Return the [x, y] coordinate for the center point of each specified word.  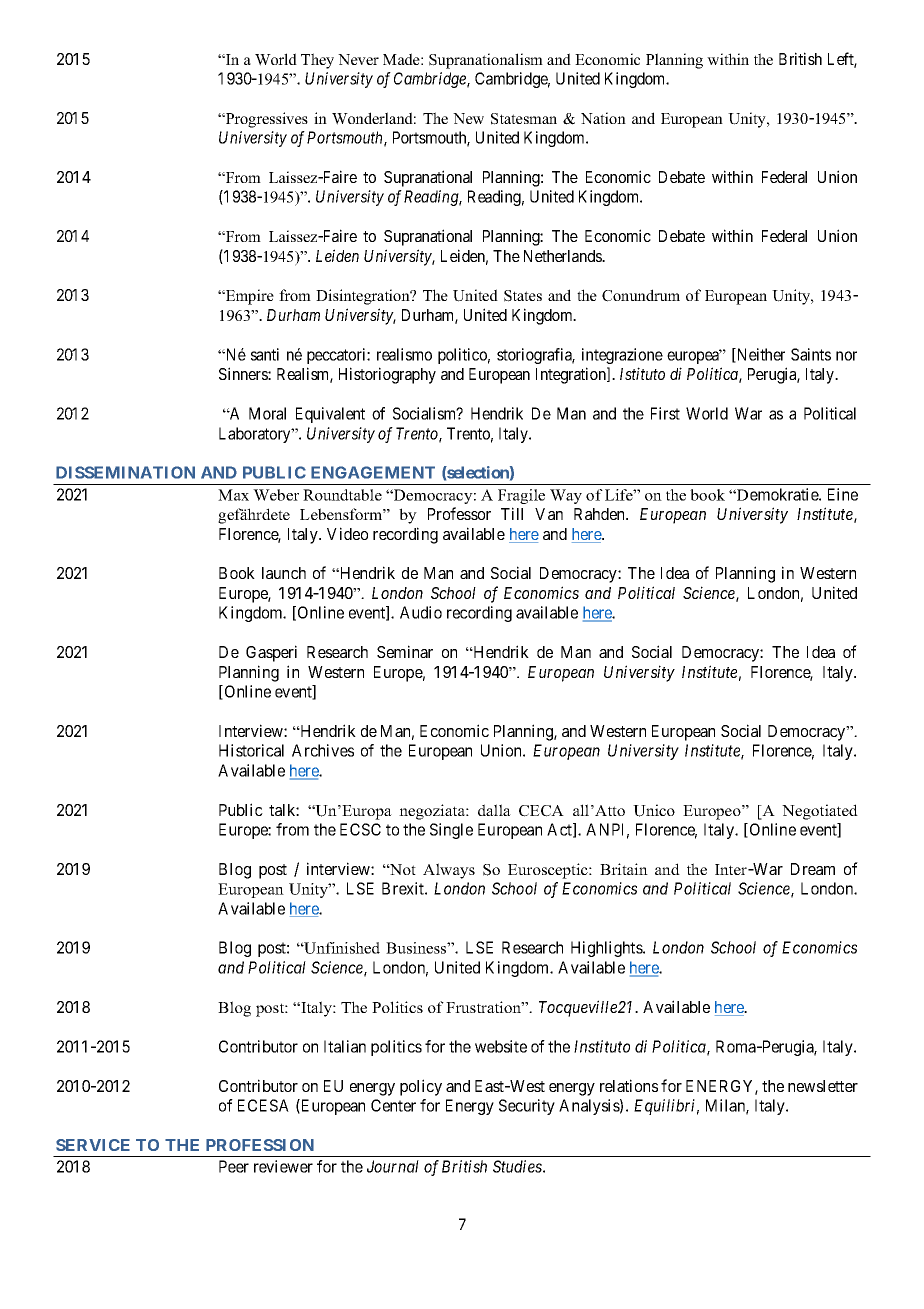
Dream [813, 869]
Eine [843, 494]
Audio [421, 612]
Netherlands [564, 256]
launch [284, 573]
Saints [811, 354]
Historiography [387, 375]
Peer [234, 1166]
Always [449, 871]
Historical [251, 750]
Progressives [266, 120]
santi [265, 354]
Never [358, 59]
